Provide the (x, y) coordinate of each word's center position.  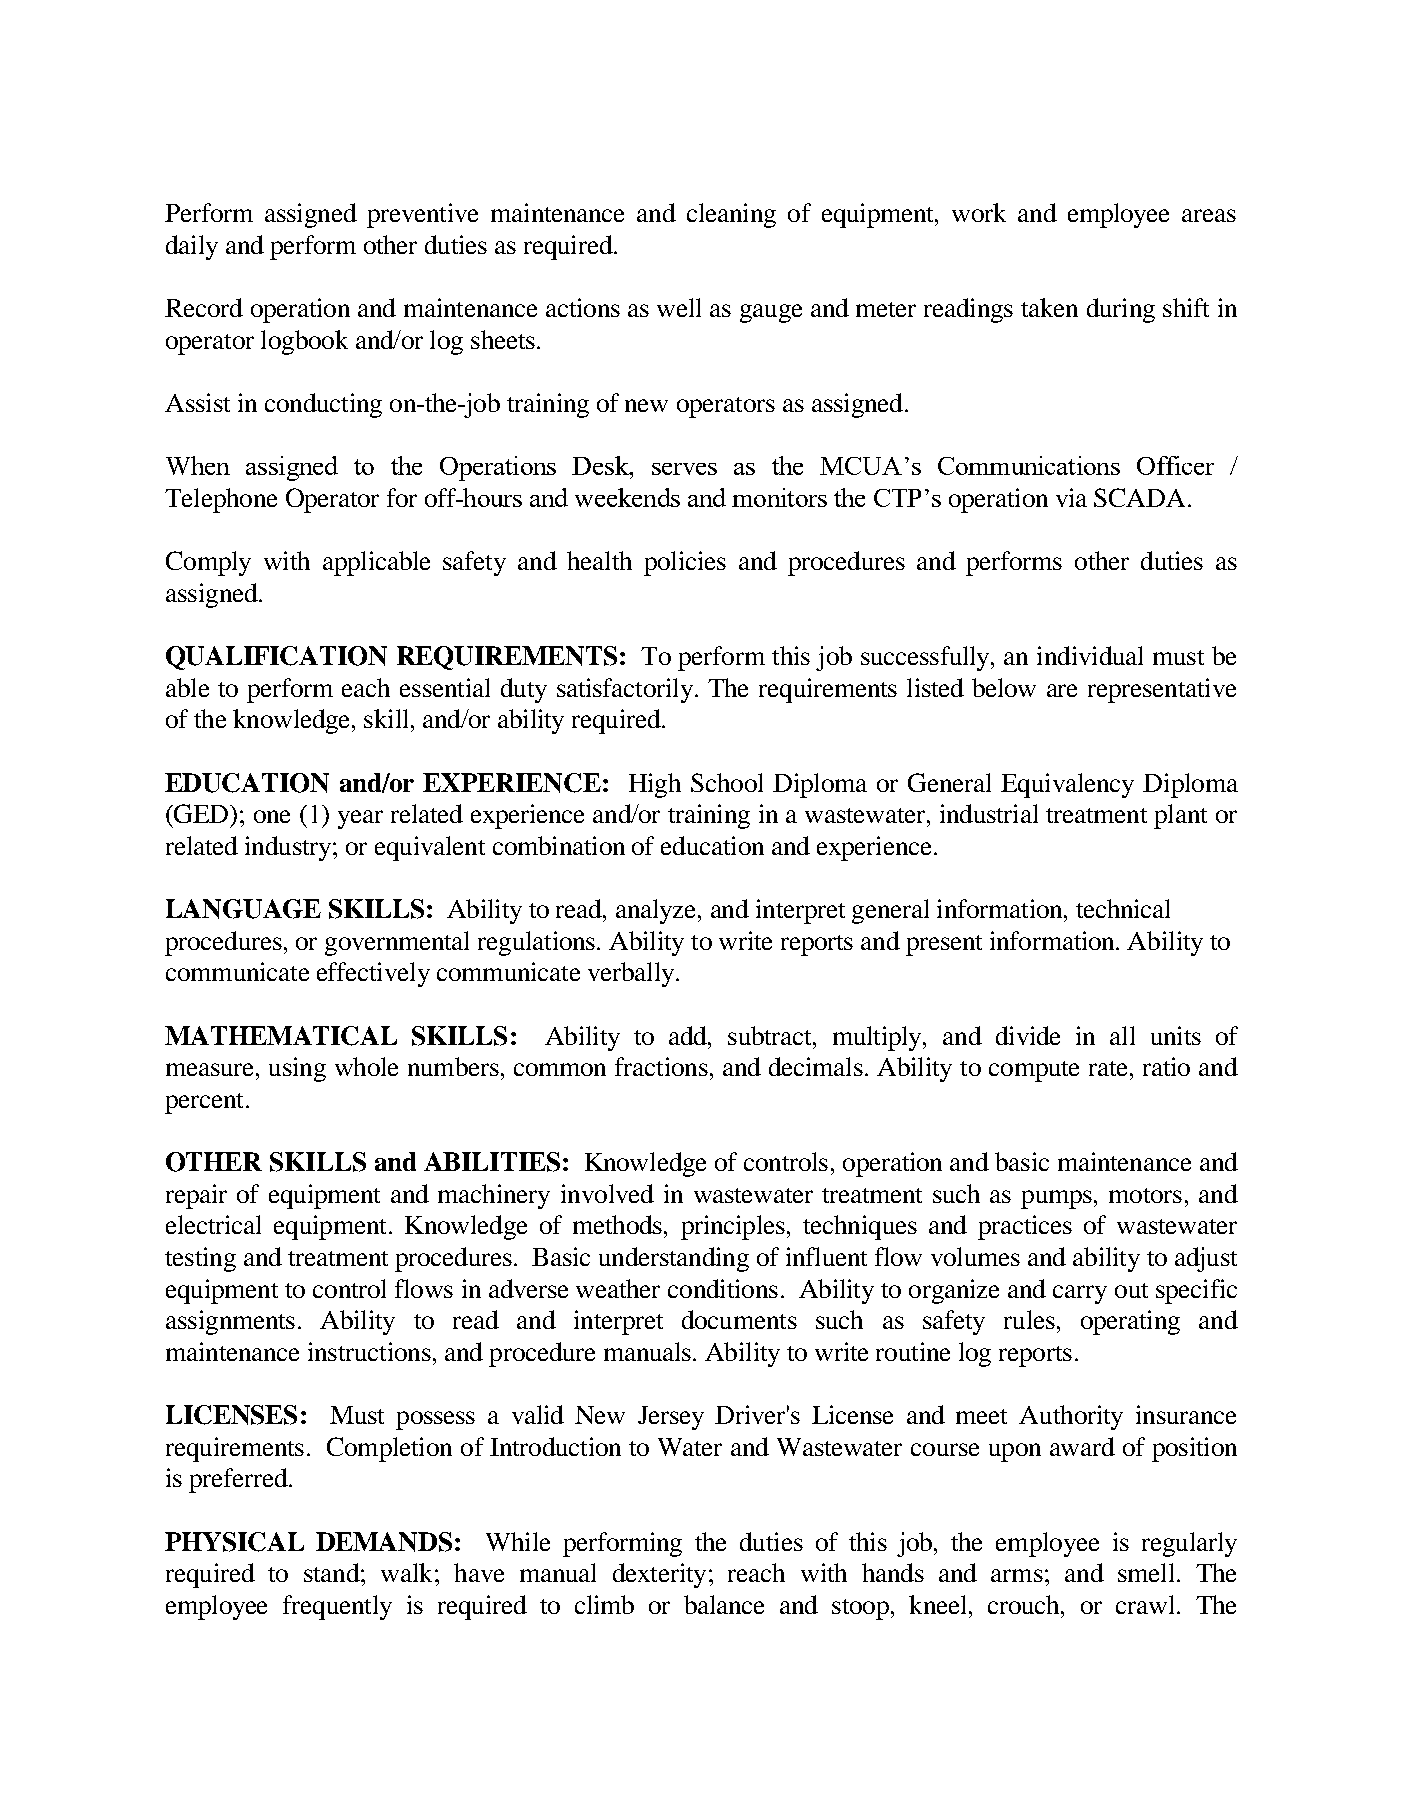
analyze (657, 911)
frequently (337, 1607)
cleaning (731, 215)
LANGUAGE (243, 909)
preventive (422, 215)
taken (1049, 307)
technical (1123, 908)
